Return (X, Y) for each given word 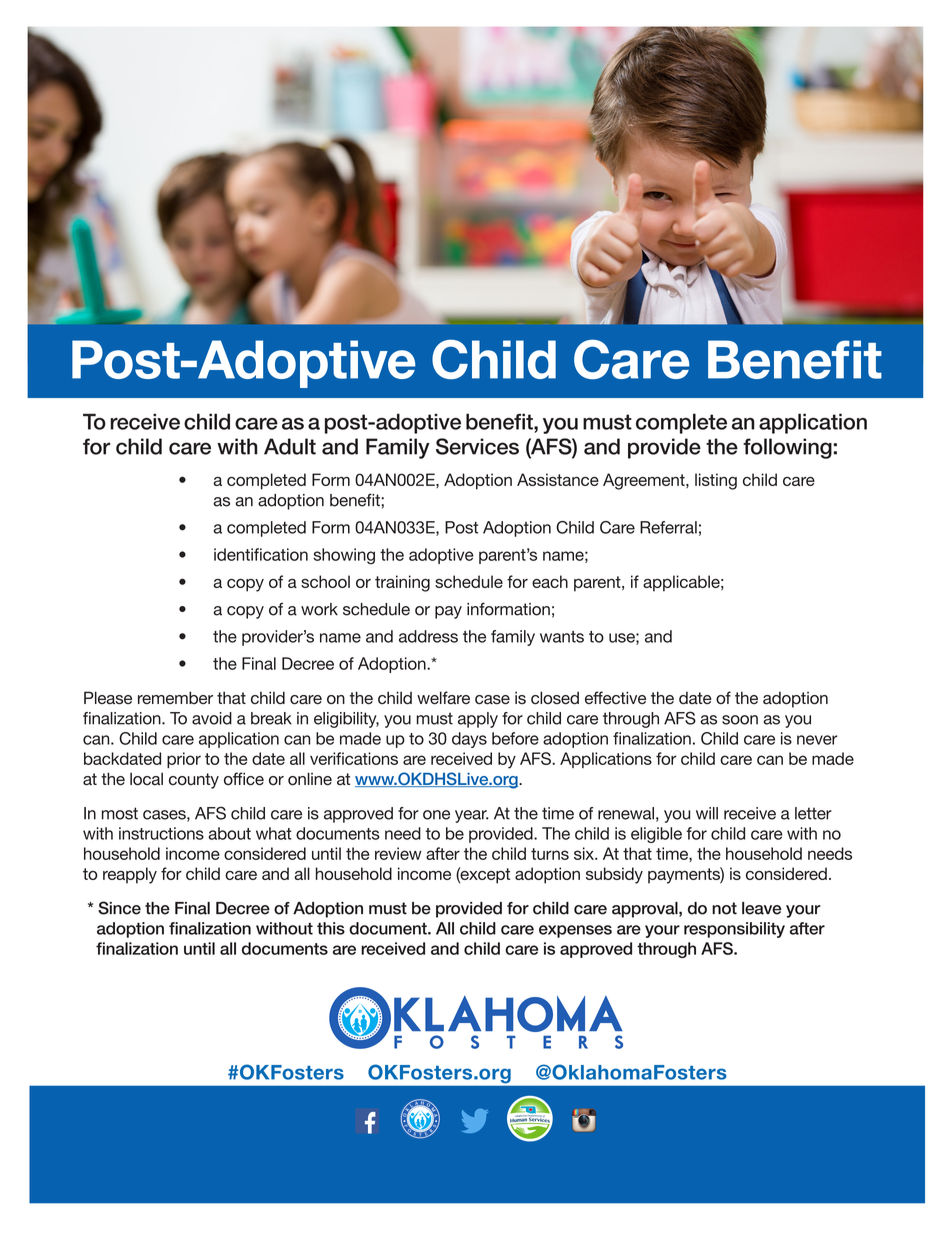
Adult (290, 446)
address (428, 636)
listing (716, 481)
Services (477, 446)
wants (562, 637)
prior (184, 760)
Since (119, 908)
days (469, 740)
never (817, 740)
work (319, 609)
